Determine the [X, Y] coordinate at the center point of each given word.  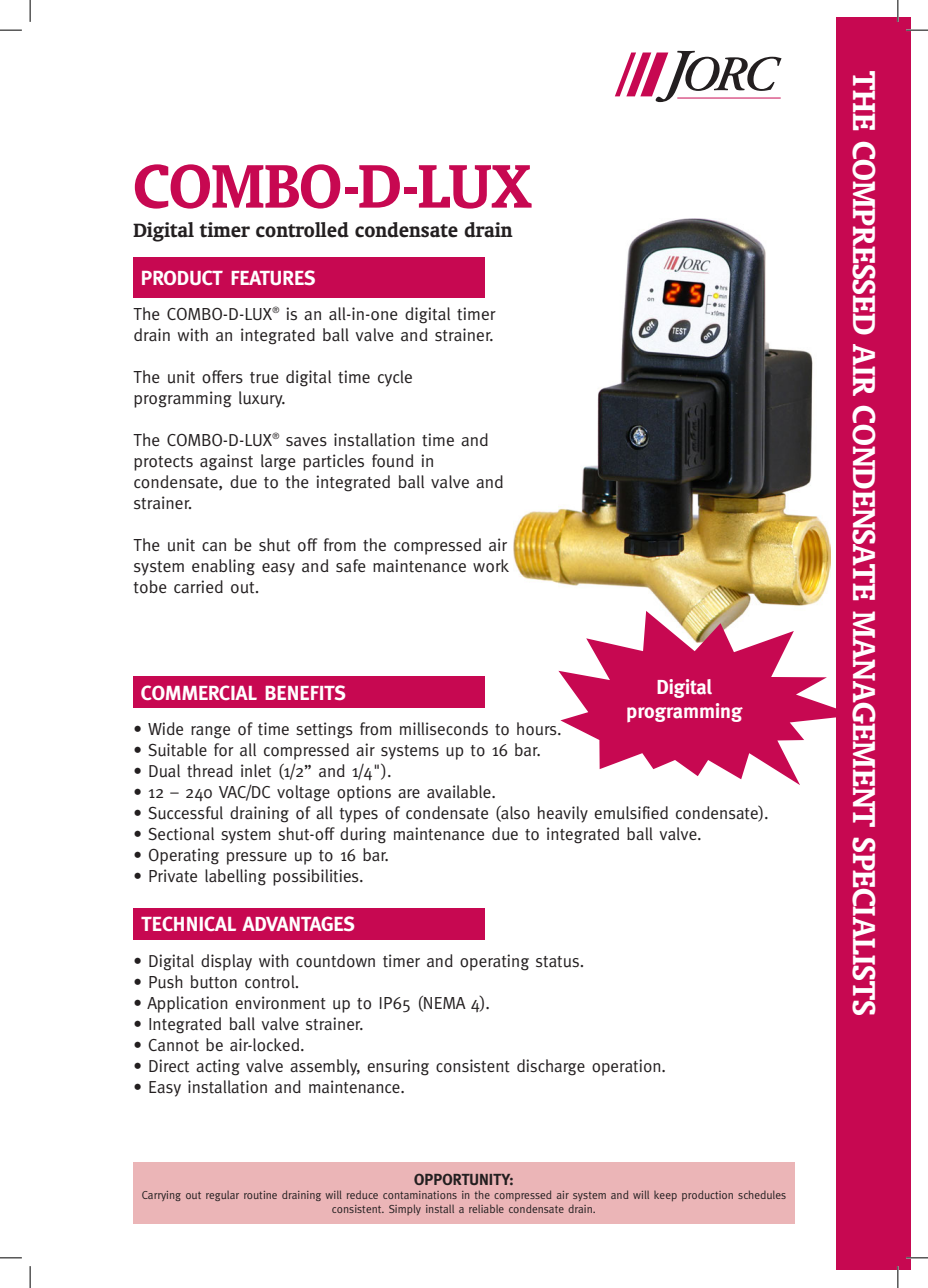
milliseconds [444, 729]
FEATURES [273, 277]
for [224, 750]
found [392, 461]
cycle [395, 378]
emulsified [631, 813]
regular [222, 1196]
